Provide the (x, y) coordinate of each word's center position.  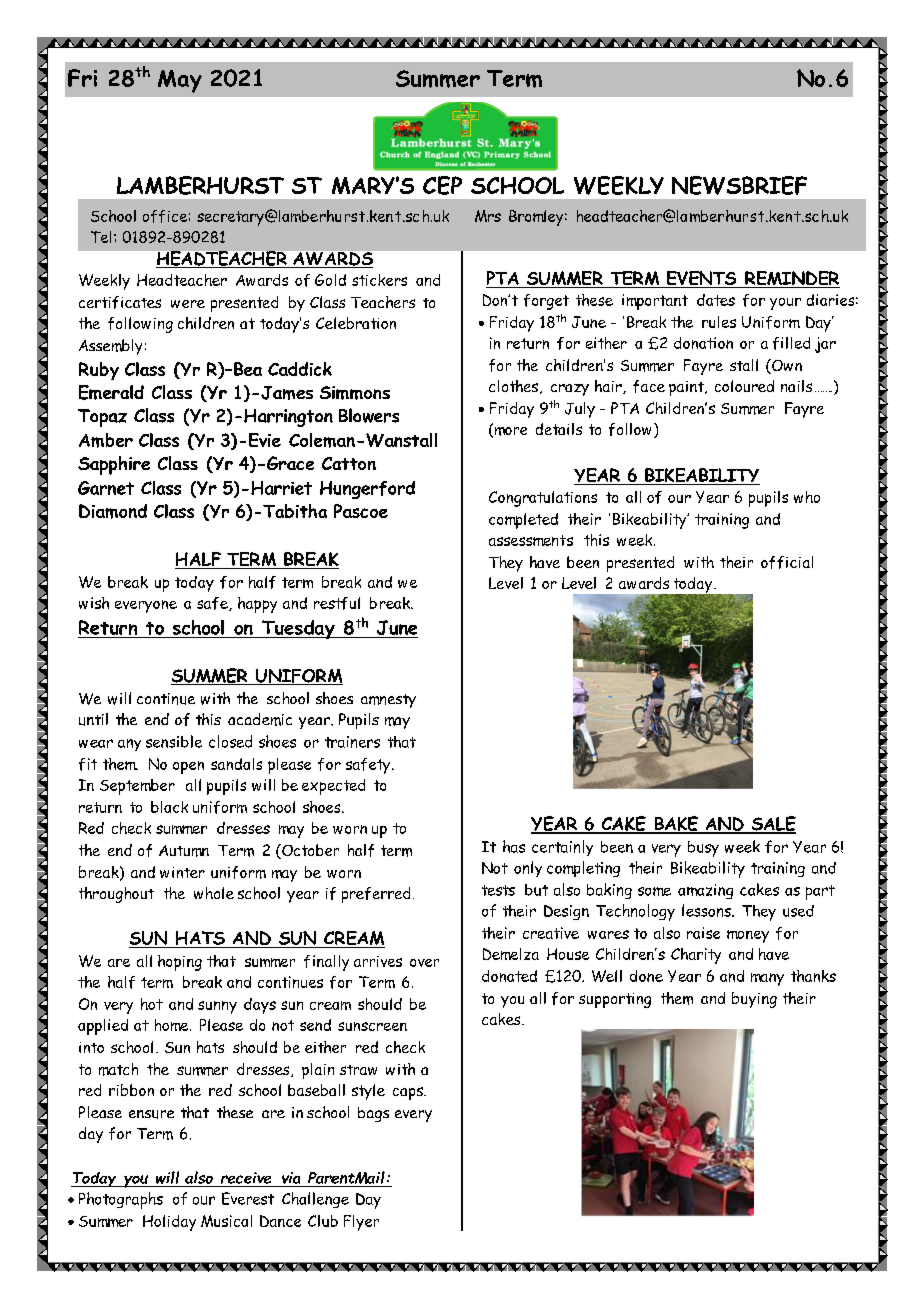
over (424, 963)
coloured (744, 386)
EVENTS (702, 279)
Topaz (102, 418)
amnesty (388, 701)
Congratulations (543, 499)
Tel (101, 237)
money (748, 936)
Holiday (169, 1223)
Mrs (488, 216)
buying (754, 1000)
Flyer (361, 1223)
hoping (180, 963)
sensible (174, 741)
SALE (772, 824)
